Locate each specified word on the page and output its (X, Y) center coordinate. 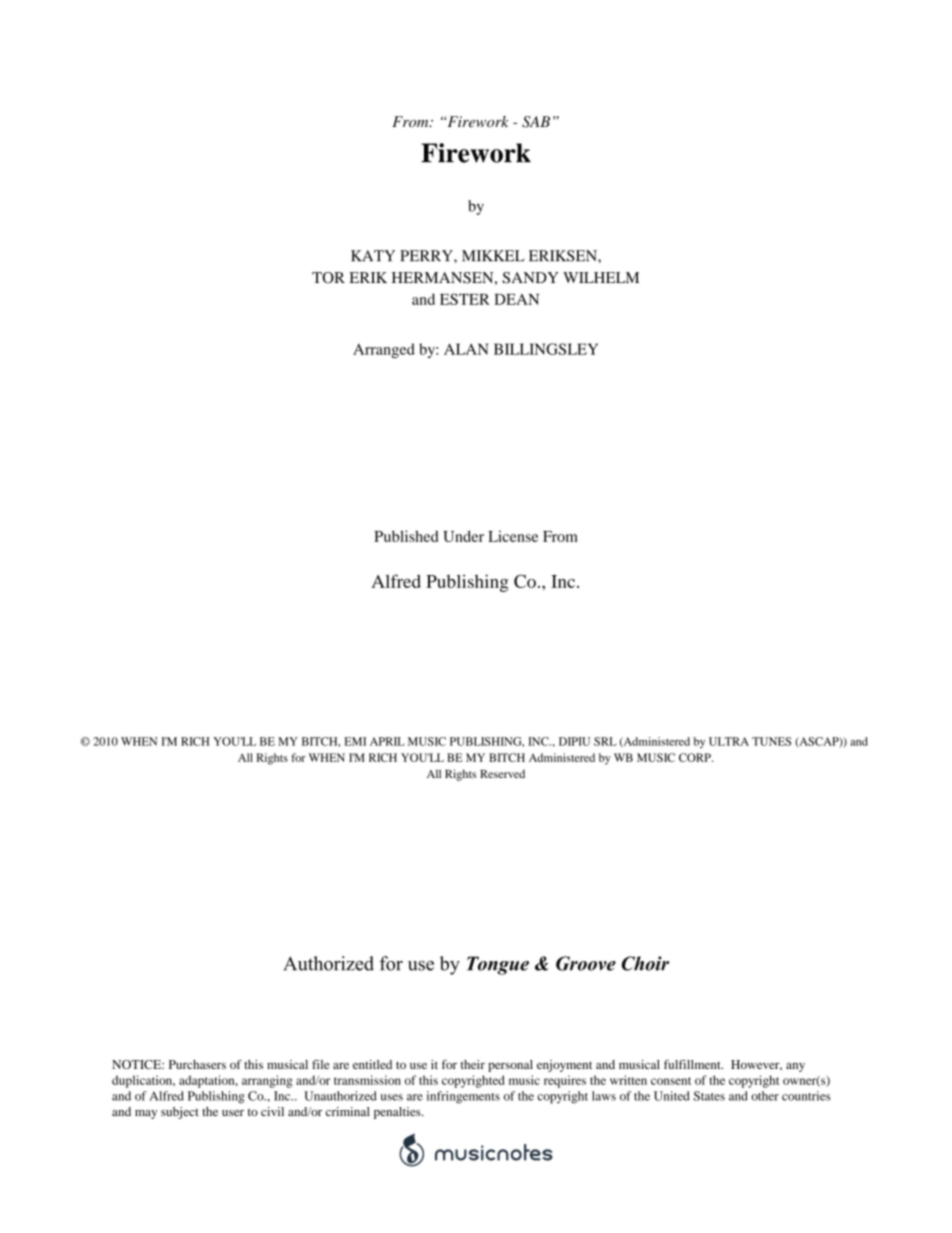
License (513, 536)
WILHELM (601, 277)
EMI (355, 741)
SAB (536, 122)
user (233, 1113)
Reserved (502, 774)
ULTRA (729, 741)
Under (463, 536)
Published (406, 536)
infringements (463, 1097)
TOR (328, 278)
